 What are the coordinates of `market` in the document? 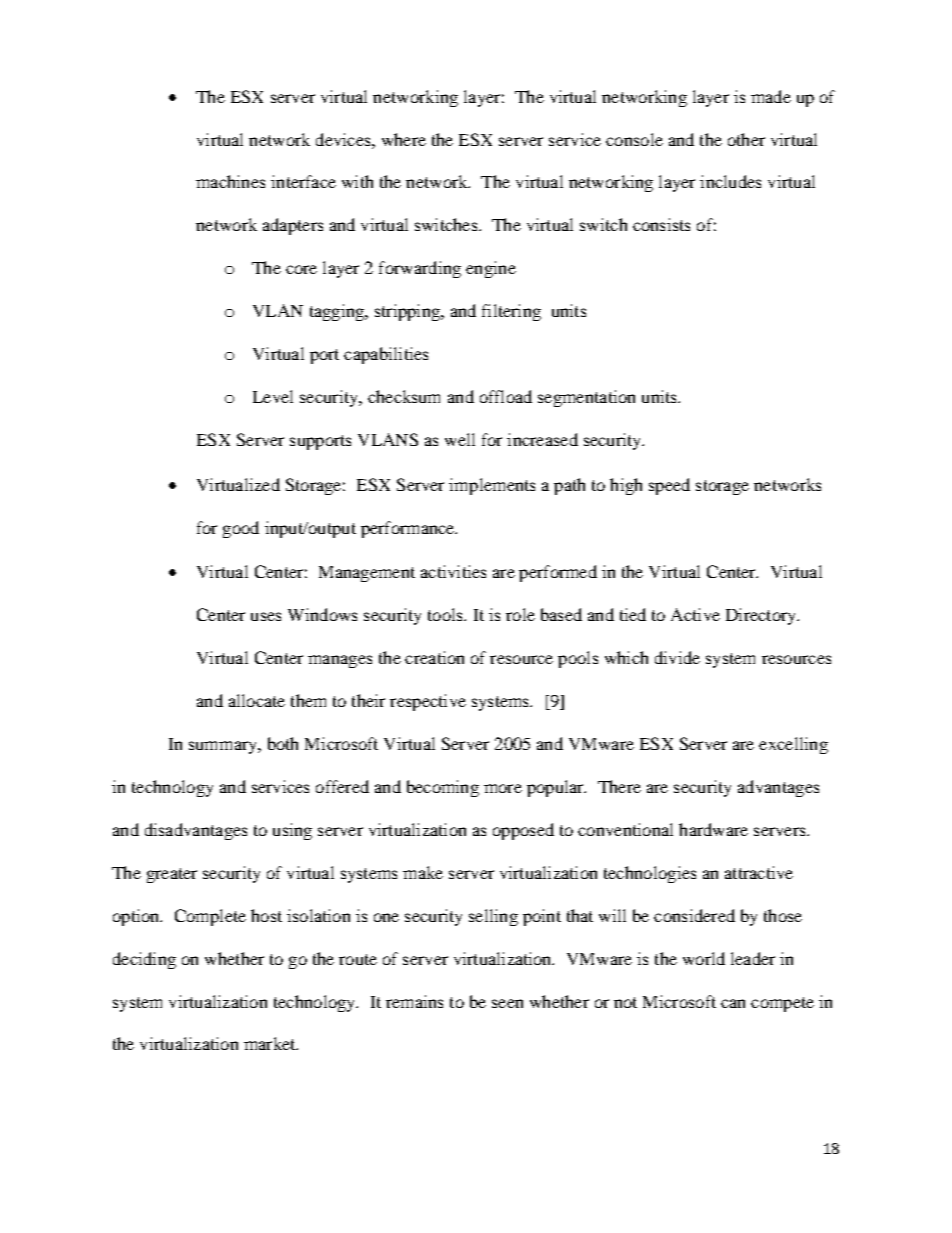 It's located at (271, 1043).
